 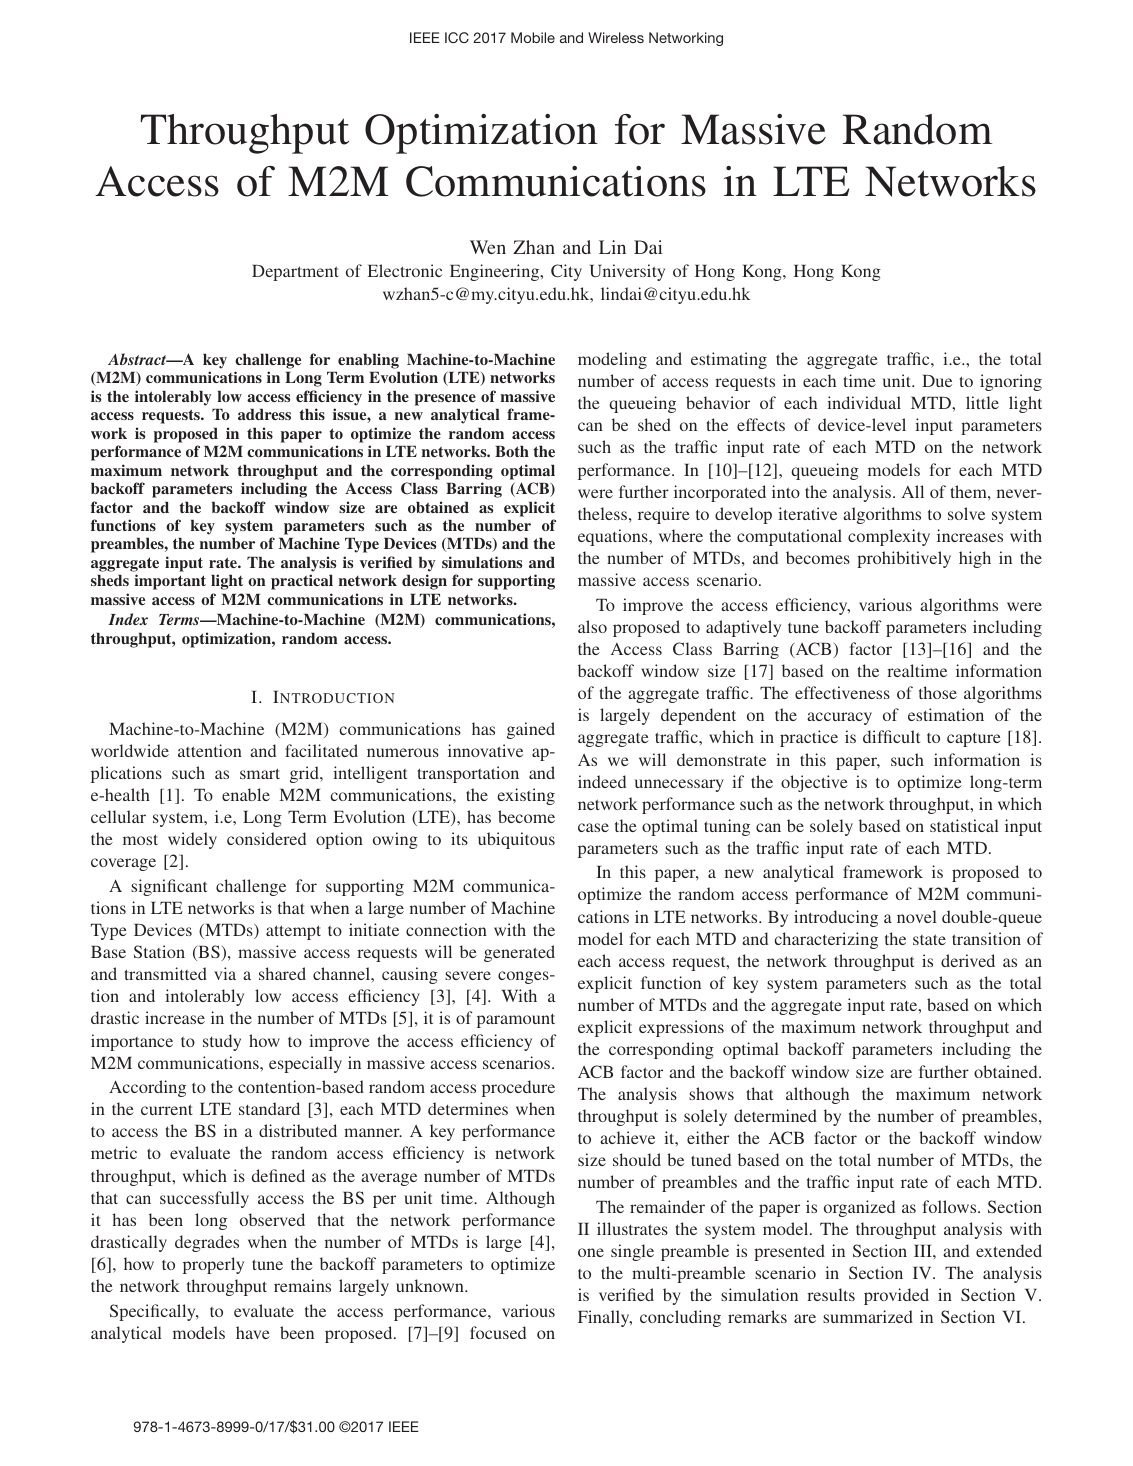 What do you see at coordinates (260, 773) in the document?
I see `smart` at bounding box center [260, 773].
